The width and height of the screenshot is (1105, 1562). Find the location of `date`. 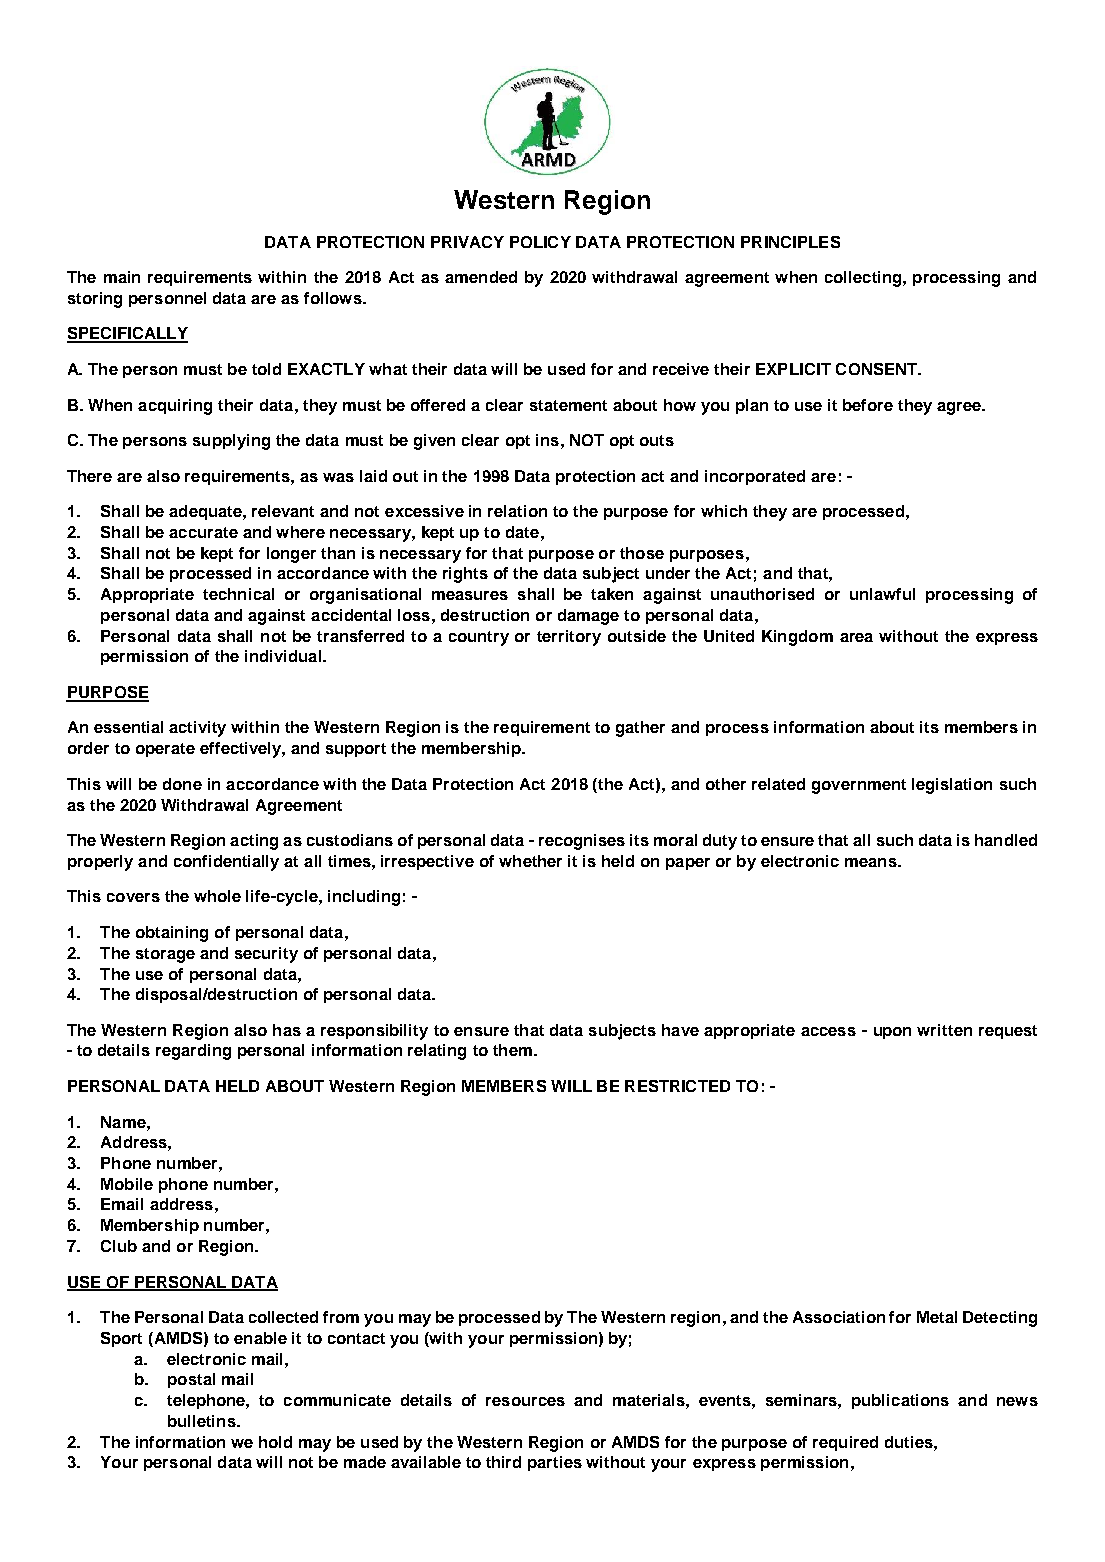

date is located at coordinates (522, 532).
